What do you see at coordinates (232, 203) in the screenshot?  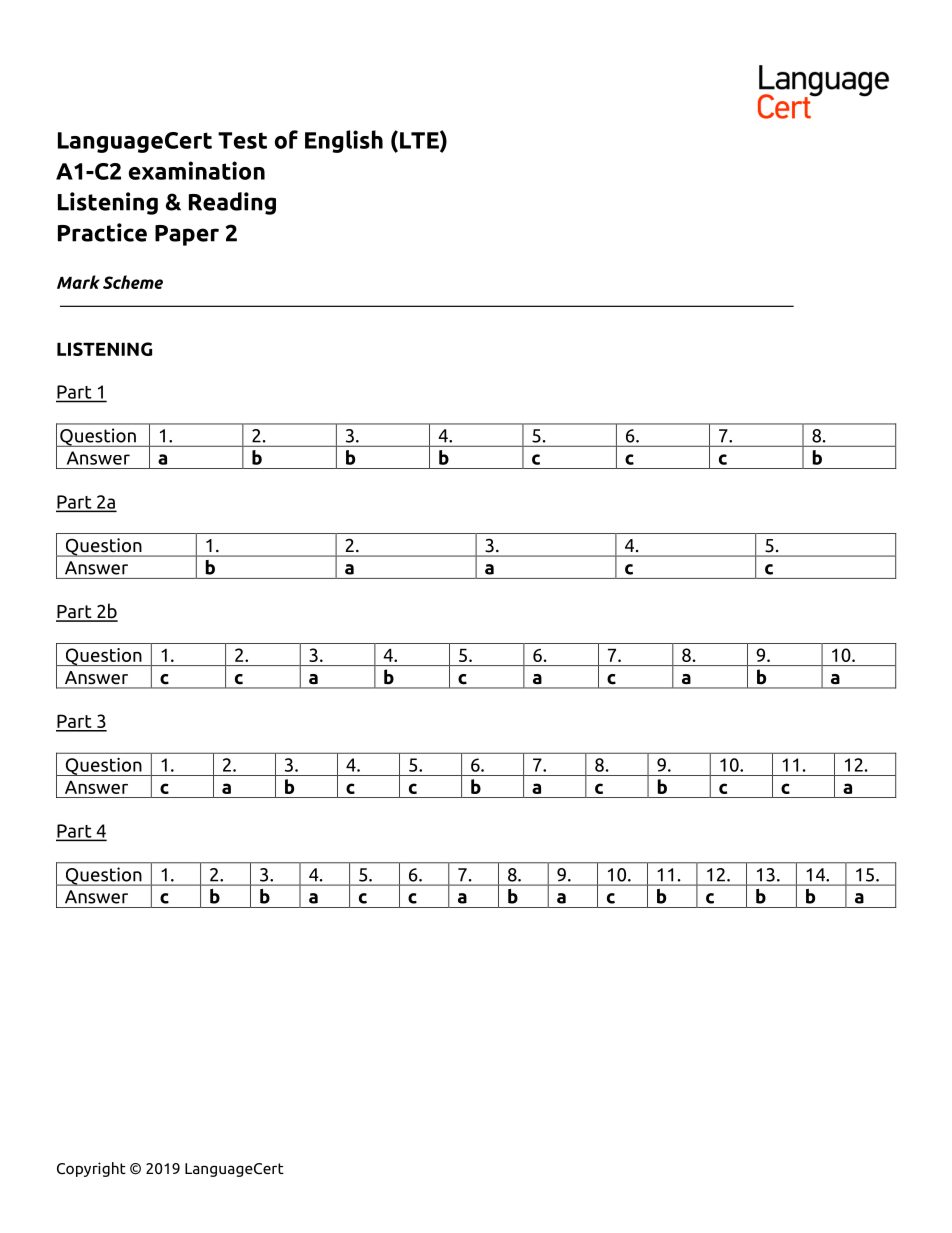 I see `Reading` at bounding box center [232, 203].
